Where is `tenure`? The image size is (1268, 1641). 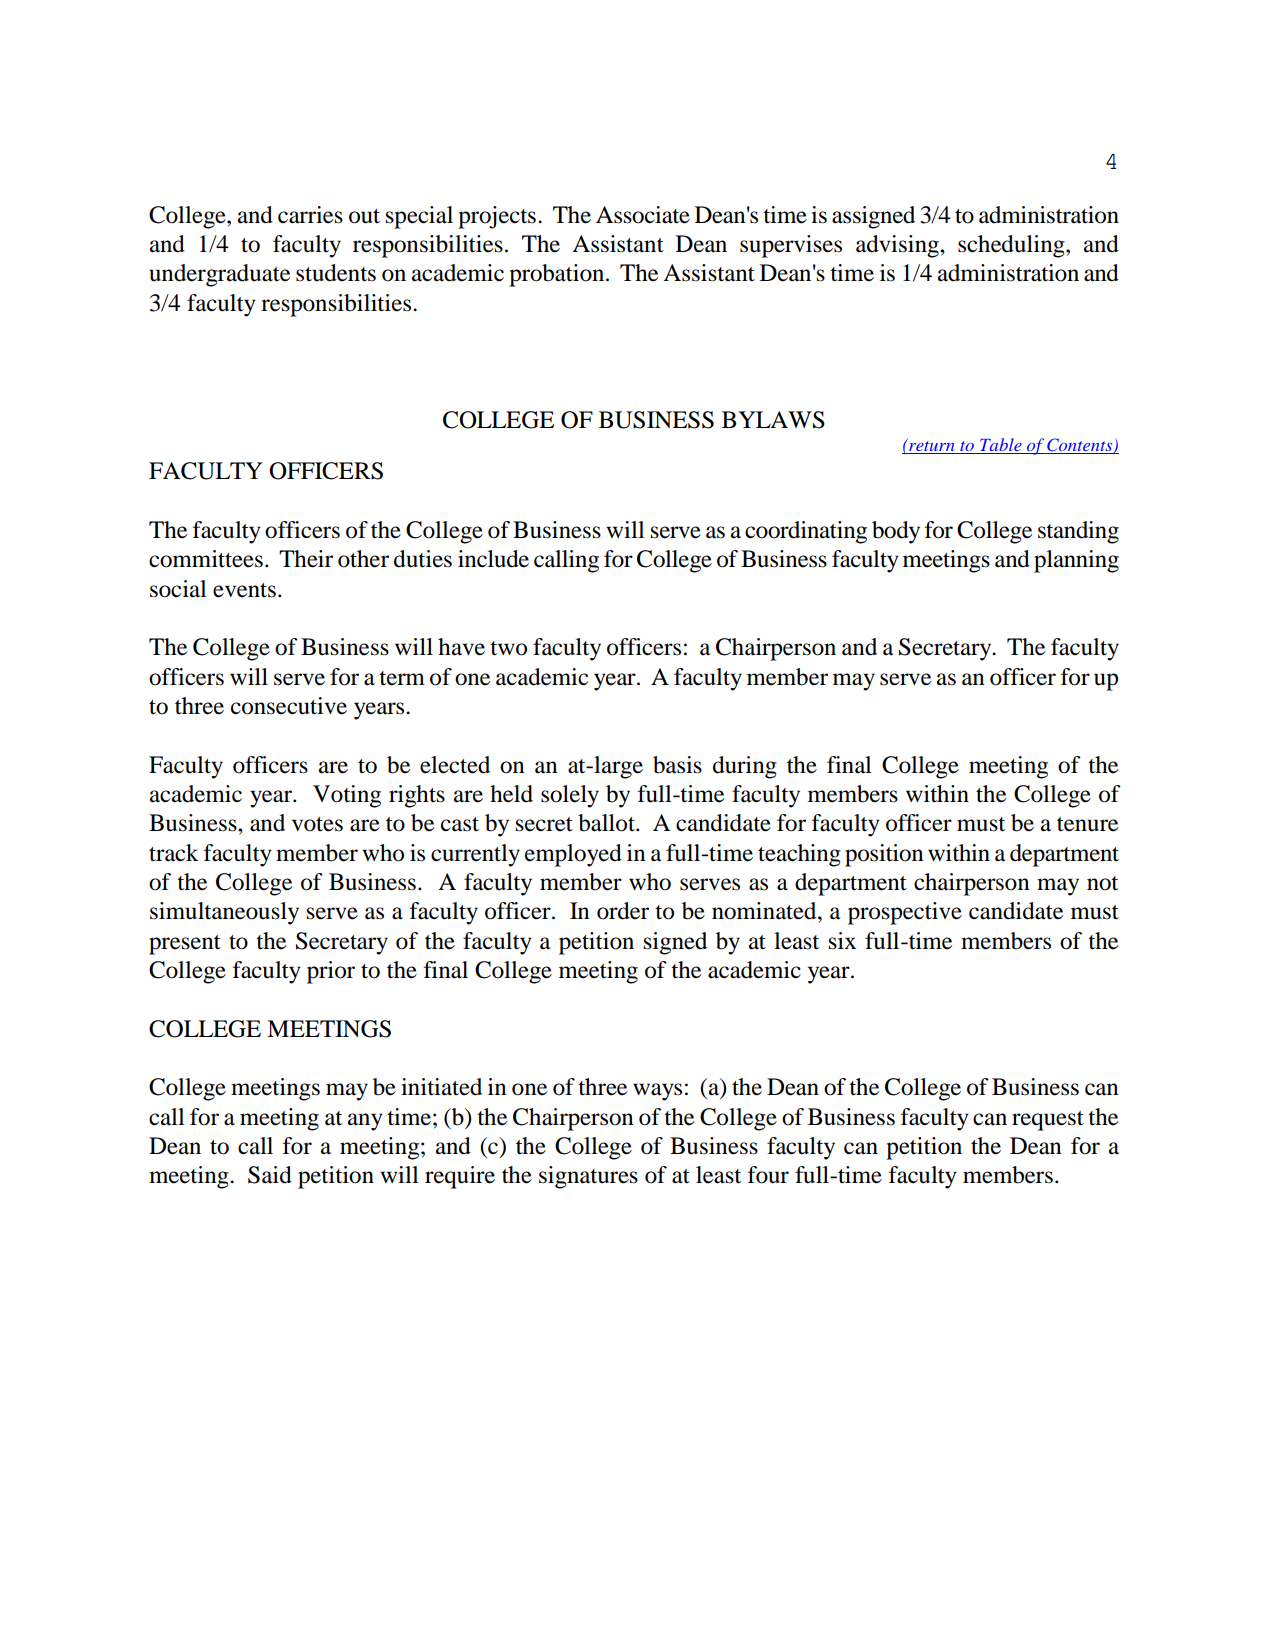 tenure is located at coordinates (1087, 824).
